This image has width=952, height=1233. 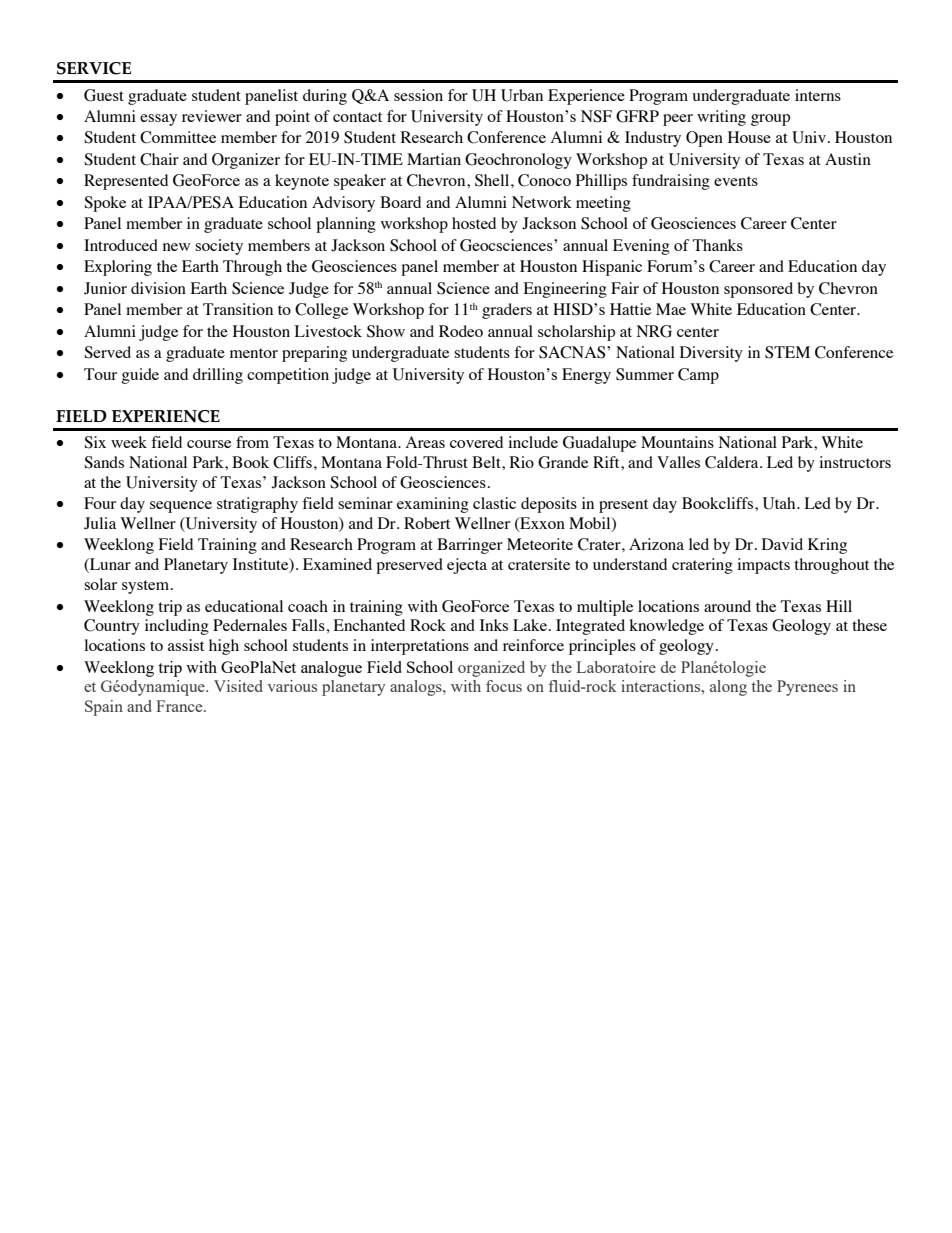 What do you see at coordinates (522, 95) in the image?
I see `Urban` at bounding box center [522, 95].
